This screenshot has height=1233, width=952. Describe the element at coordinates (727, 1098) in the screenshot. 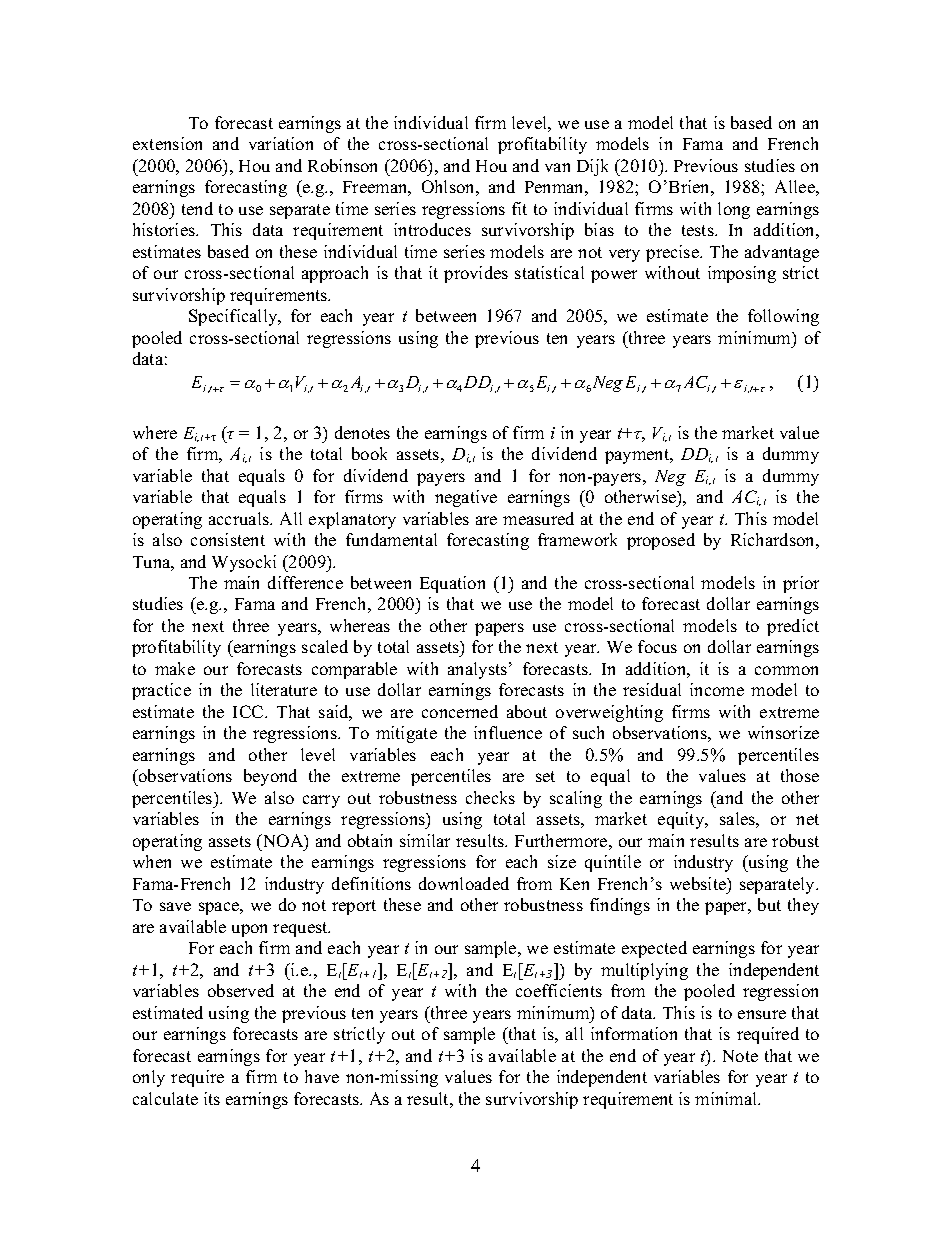

I see `minimal` at that location.
